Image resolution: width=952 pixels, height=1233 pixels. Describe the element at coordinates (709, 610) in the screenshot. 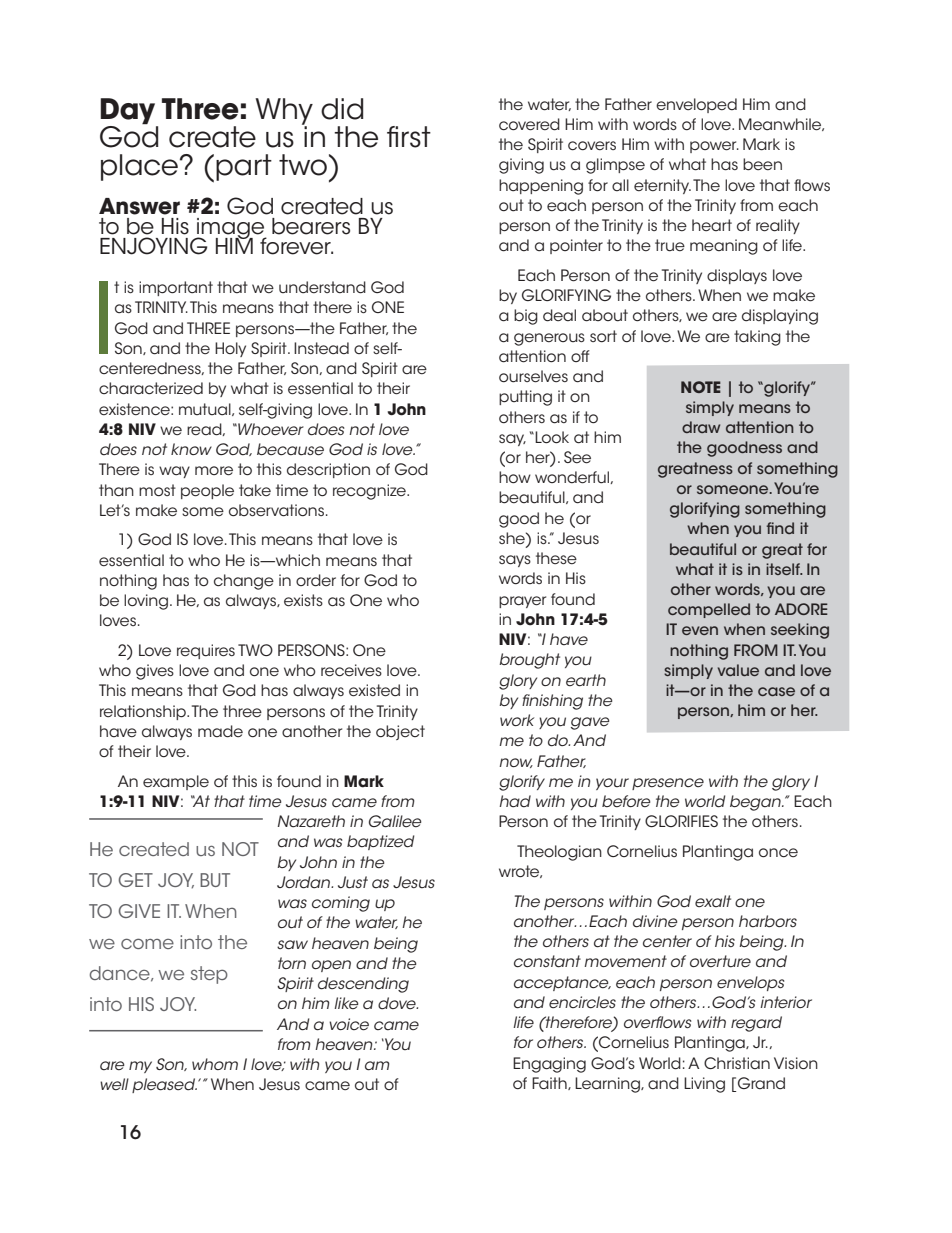

I see `compelled` at that location.
